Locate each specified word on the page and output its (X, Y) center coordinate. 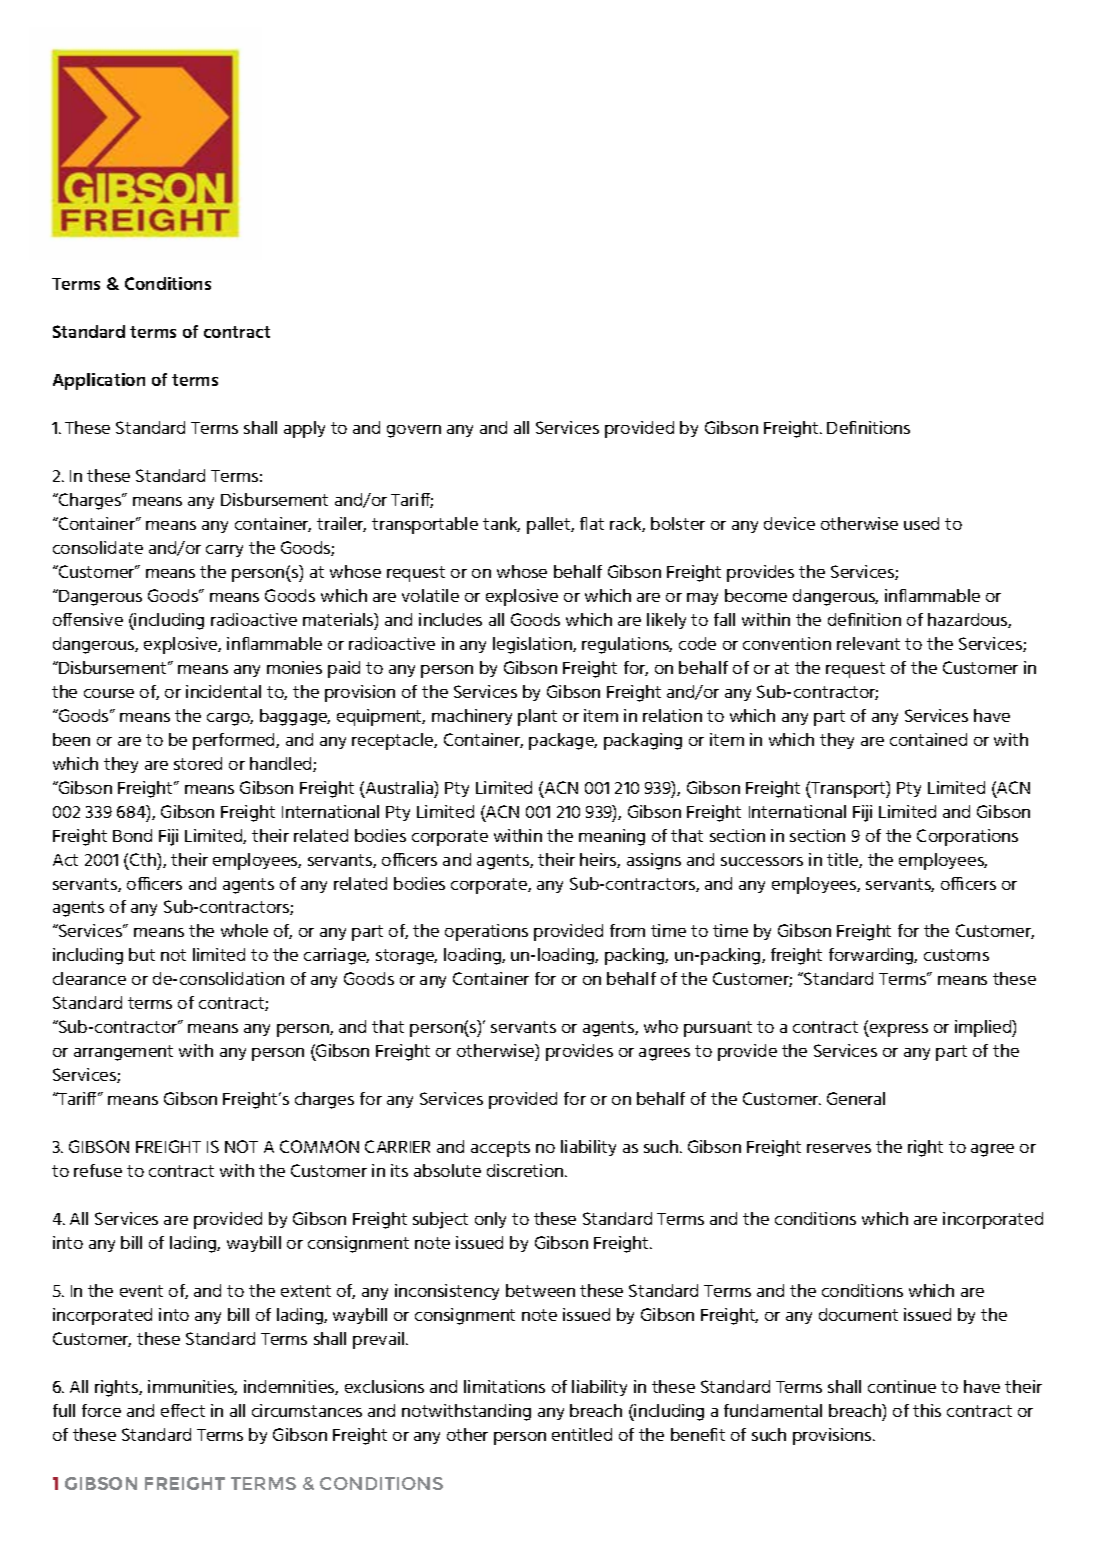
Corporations (967, 837)
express (898, 1030)
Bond (132, 835)
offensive (88, 619)
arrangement (123, 1053)
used (921, 523)
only (490, 1220)
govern (414, 431)
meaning (612, 837)
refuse (98, 1170)
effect (183, 1410)
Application (99, 381)
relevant (868, 643)
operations (486, 932)
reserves (839, 1148)
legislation (533, 645)
